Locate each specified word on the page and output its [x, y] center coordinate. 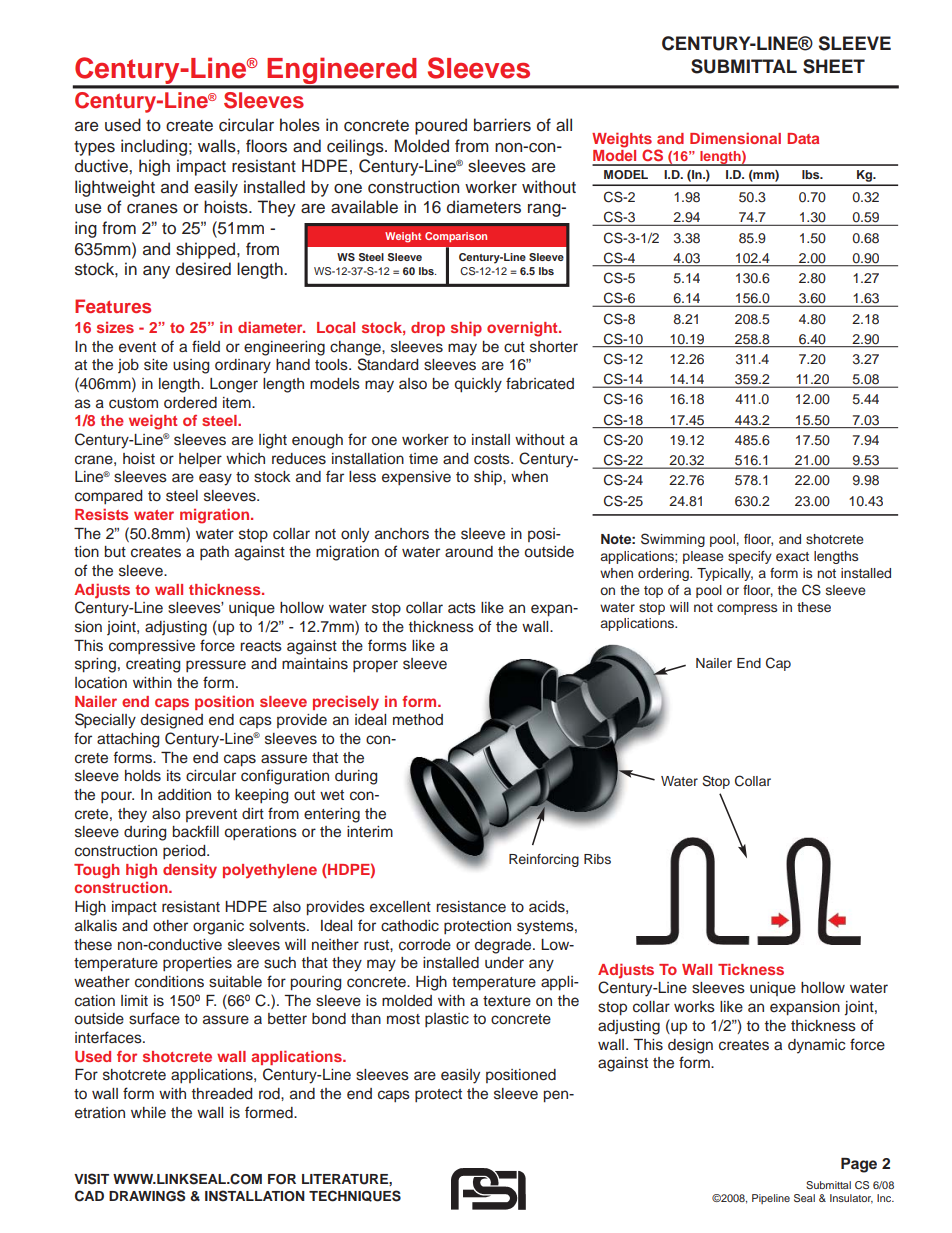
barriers [502, 125]
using [191, 366]
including [154, 147]
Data [803, 138]
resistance [471, 907]
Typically [725, 574]
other [170, 926]
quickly [478, 385]
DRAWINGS [147, 1196]
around [469, 552]
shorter [554, 347]
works [694, 1007]
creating [153, 665]
